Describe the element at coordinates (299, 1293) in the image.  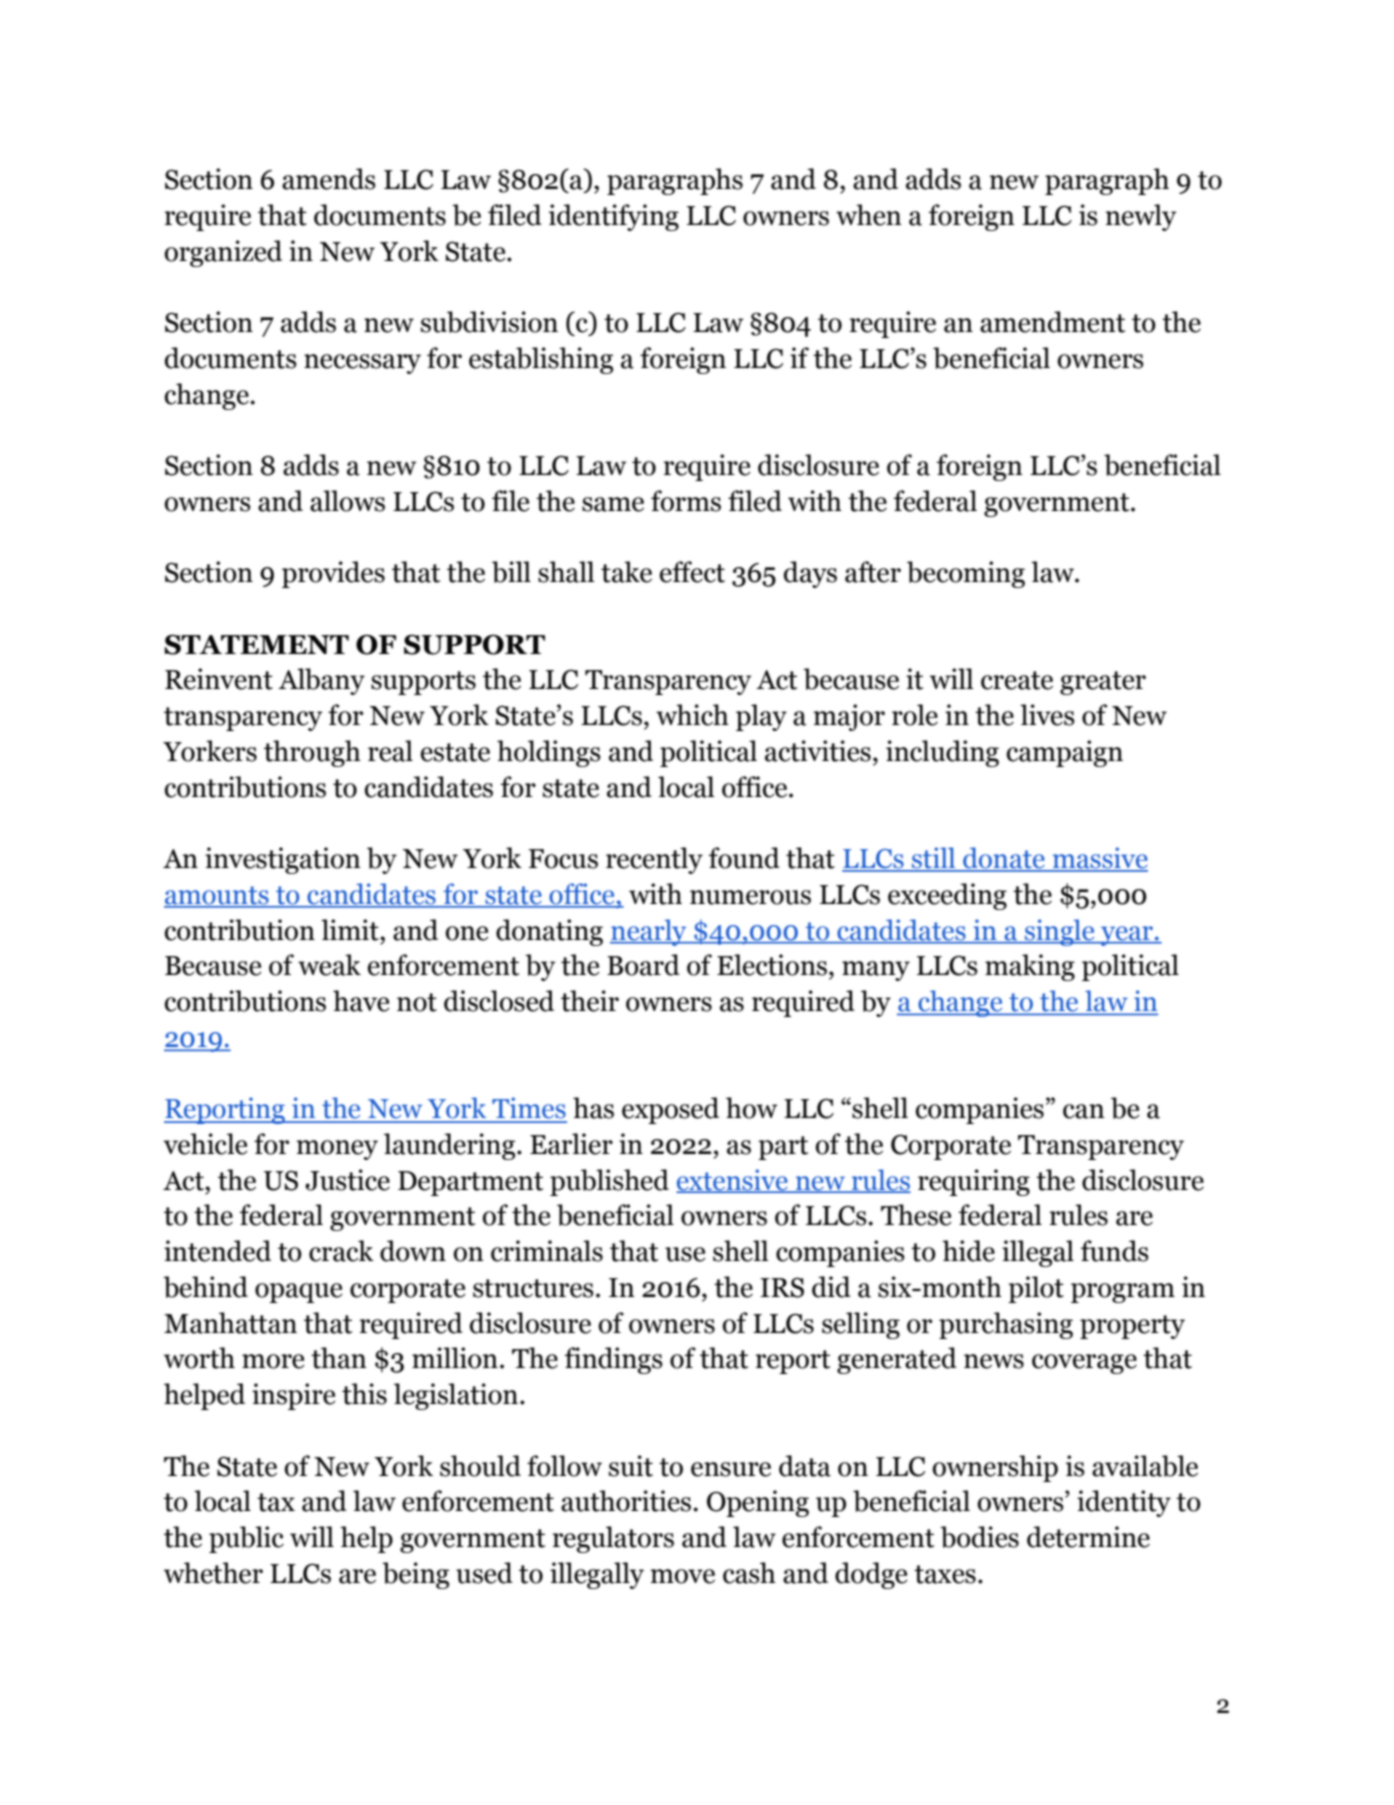
I see `opaque` at that location.
